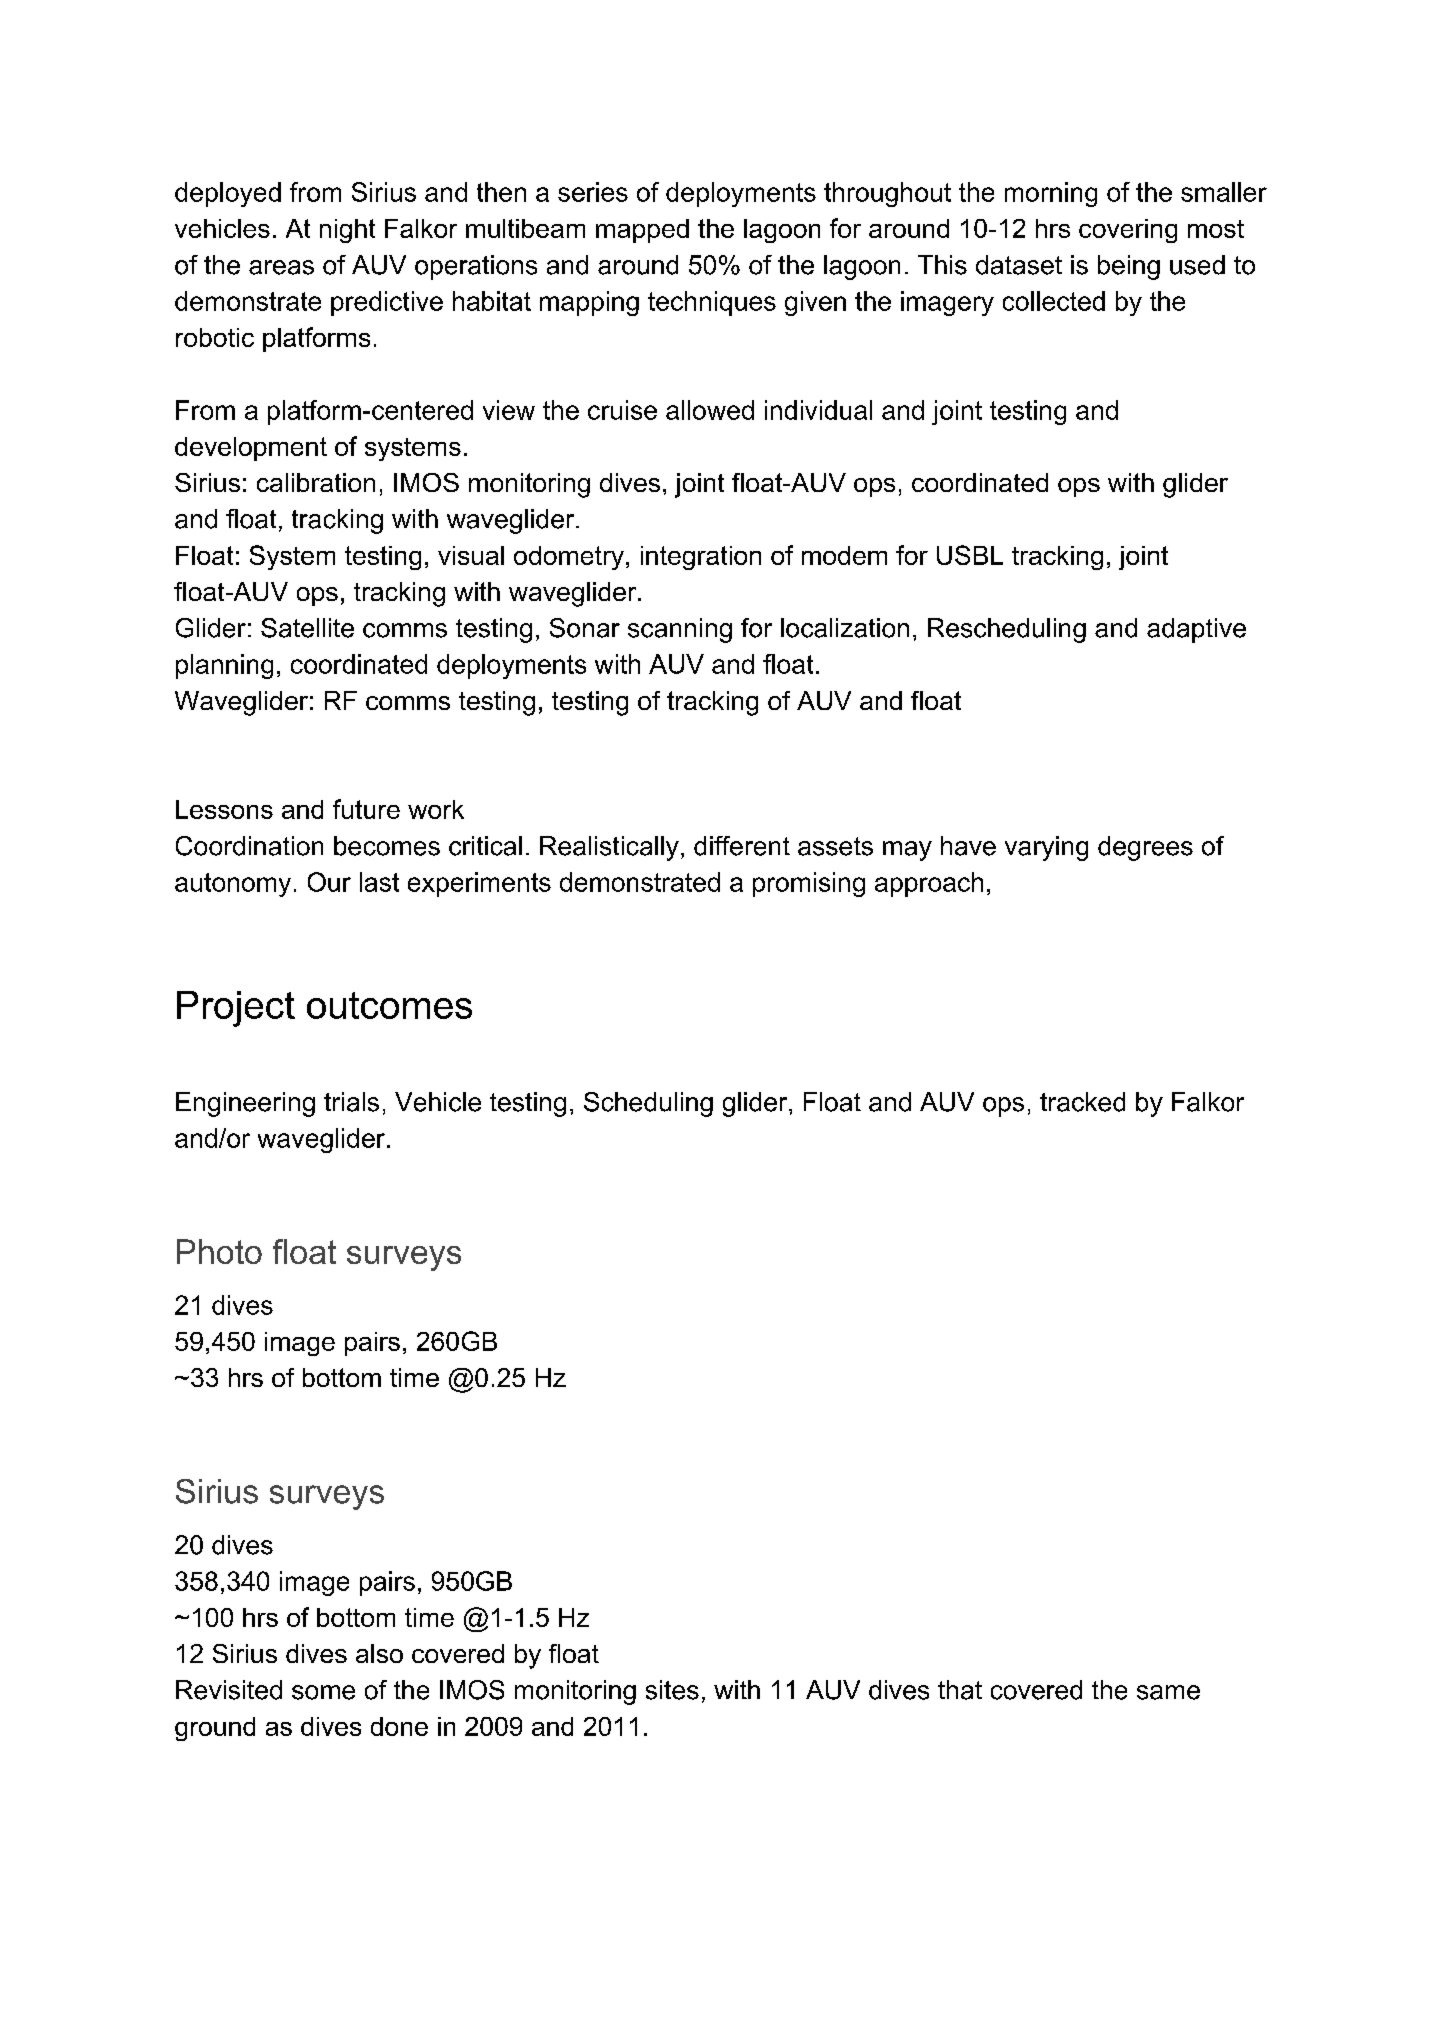  Describe the element at coordinates (347, 231) in the screenshot. I see `night` at that location.
